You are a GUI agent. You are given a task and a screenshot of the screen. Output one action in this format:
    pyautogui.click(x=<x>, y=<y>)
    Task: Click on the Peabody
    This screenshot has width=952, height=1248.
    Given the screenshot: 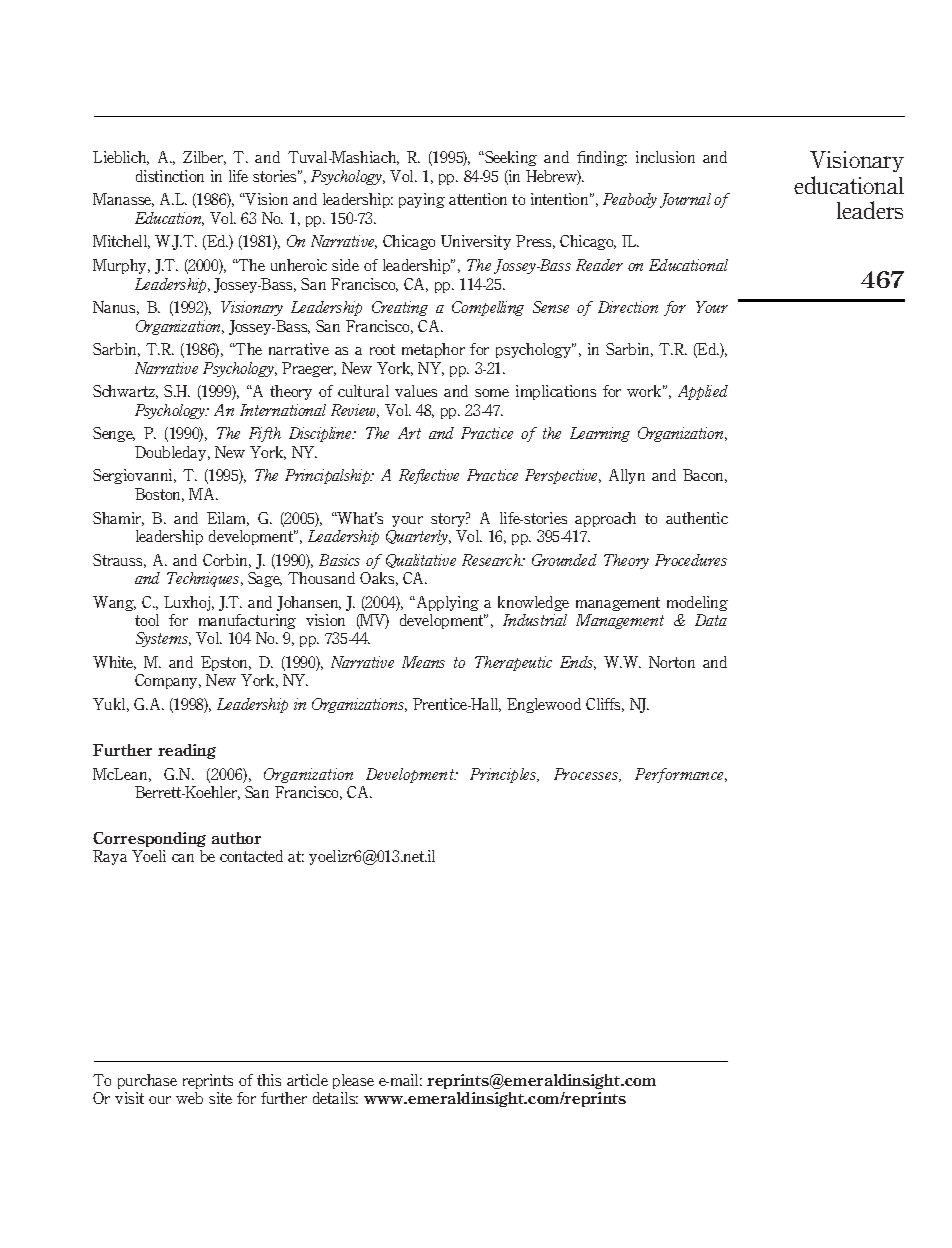 What is the action you would take?
    pyautogui.click(x=630, y=200)
